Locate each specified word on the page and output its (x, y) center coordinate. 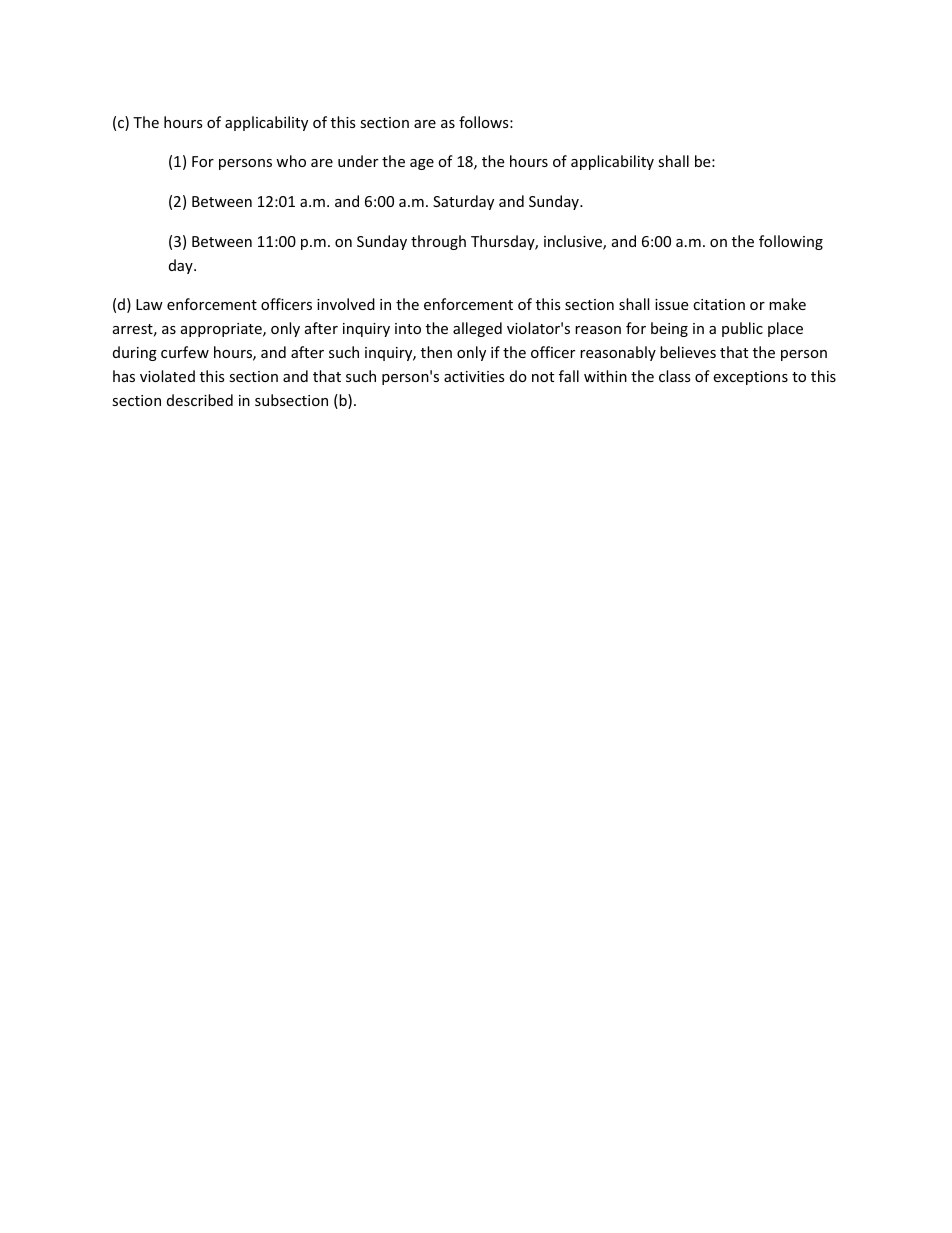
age (422, 164)
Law (149, 304)
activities (474, 376)
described (200, 400)
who (291, 161)
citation (719, 304)
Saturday (463, 202)
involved (346, 304)
